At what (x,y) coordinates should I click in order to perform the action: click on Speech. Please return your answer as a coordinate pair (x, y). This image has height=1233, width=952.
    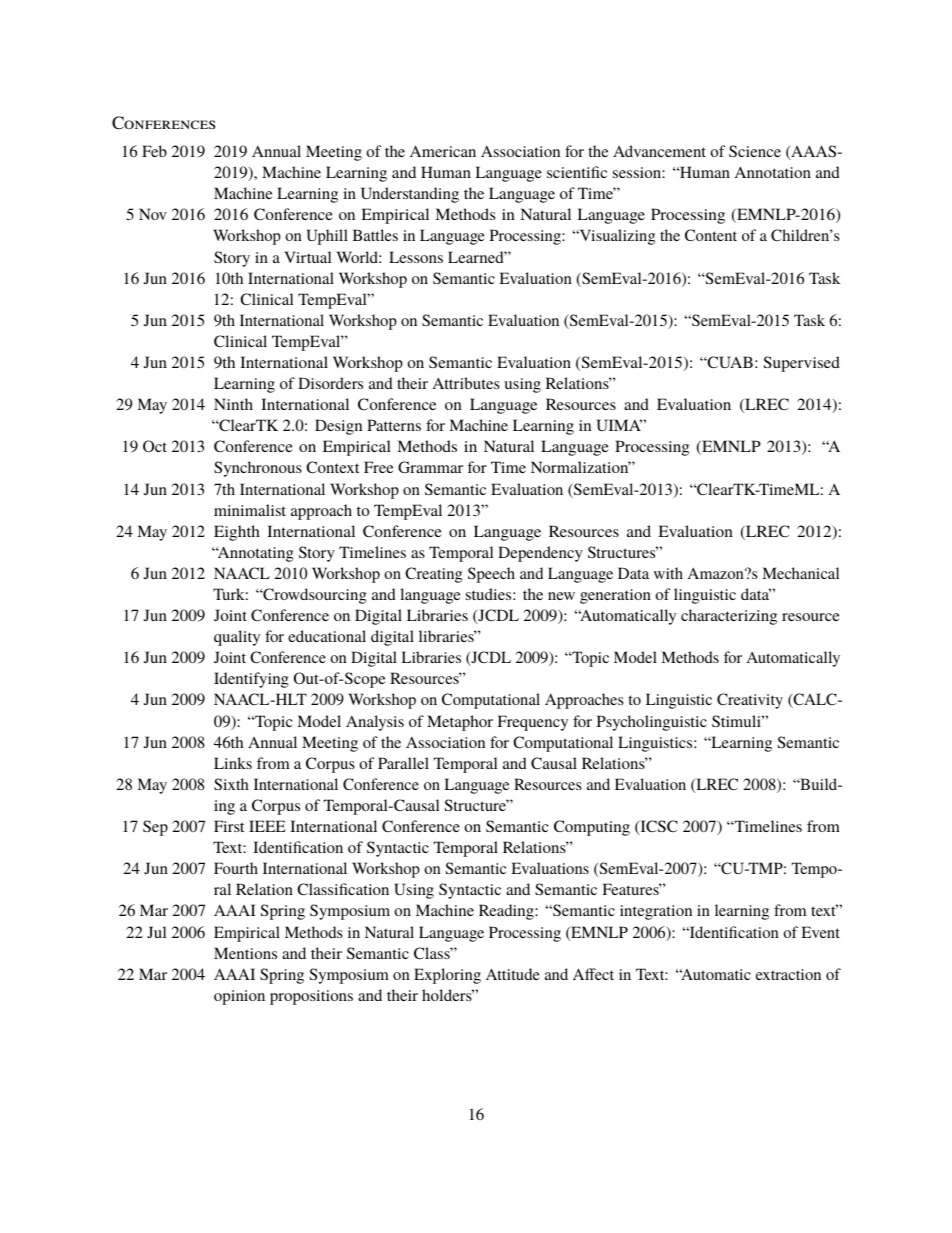
    Looking at the image, I should click on (491, 575).
